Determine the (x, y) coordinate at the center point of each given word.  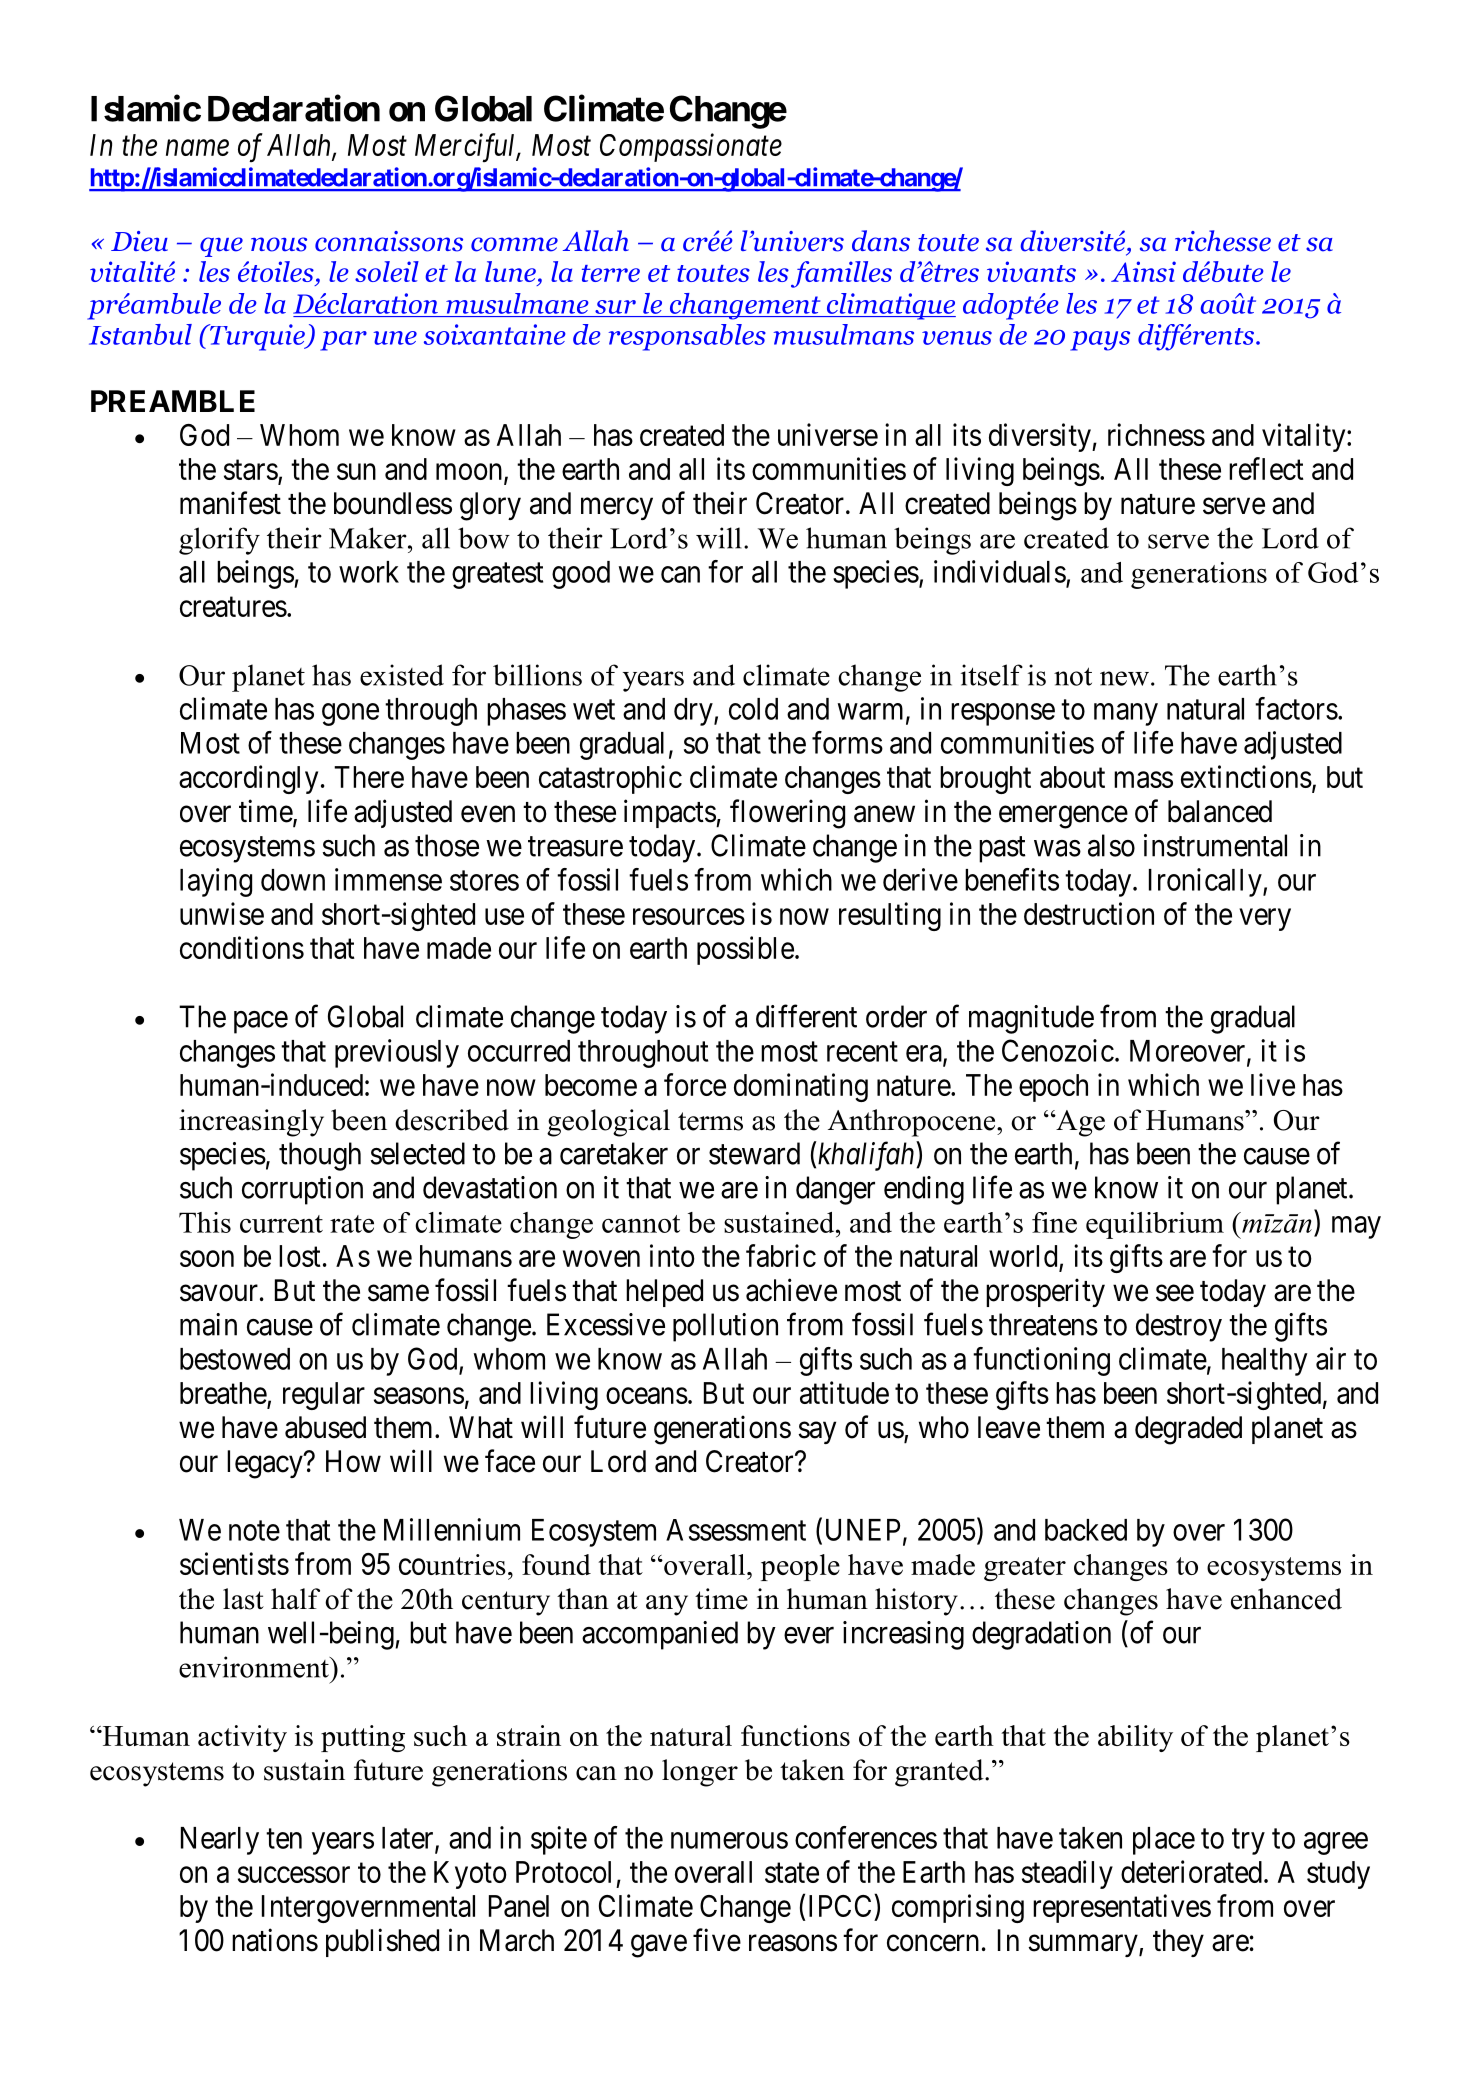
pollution (725, 1327)
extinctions (1246, 776)
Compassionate (691, 148)
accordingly (248, 779)
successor (294, 1874)
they (1178, 1943)
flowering (787, 814)
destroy (1179, 1327)
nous (279, 244)
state (792, 1873)
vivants (1031, 271)
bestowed (235, 1359)
